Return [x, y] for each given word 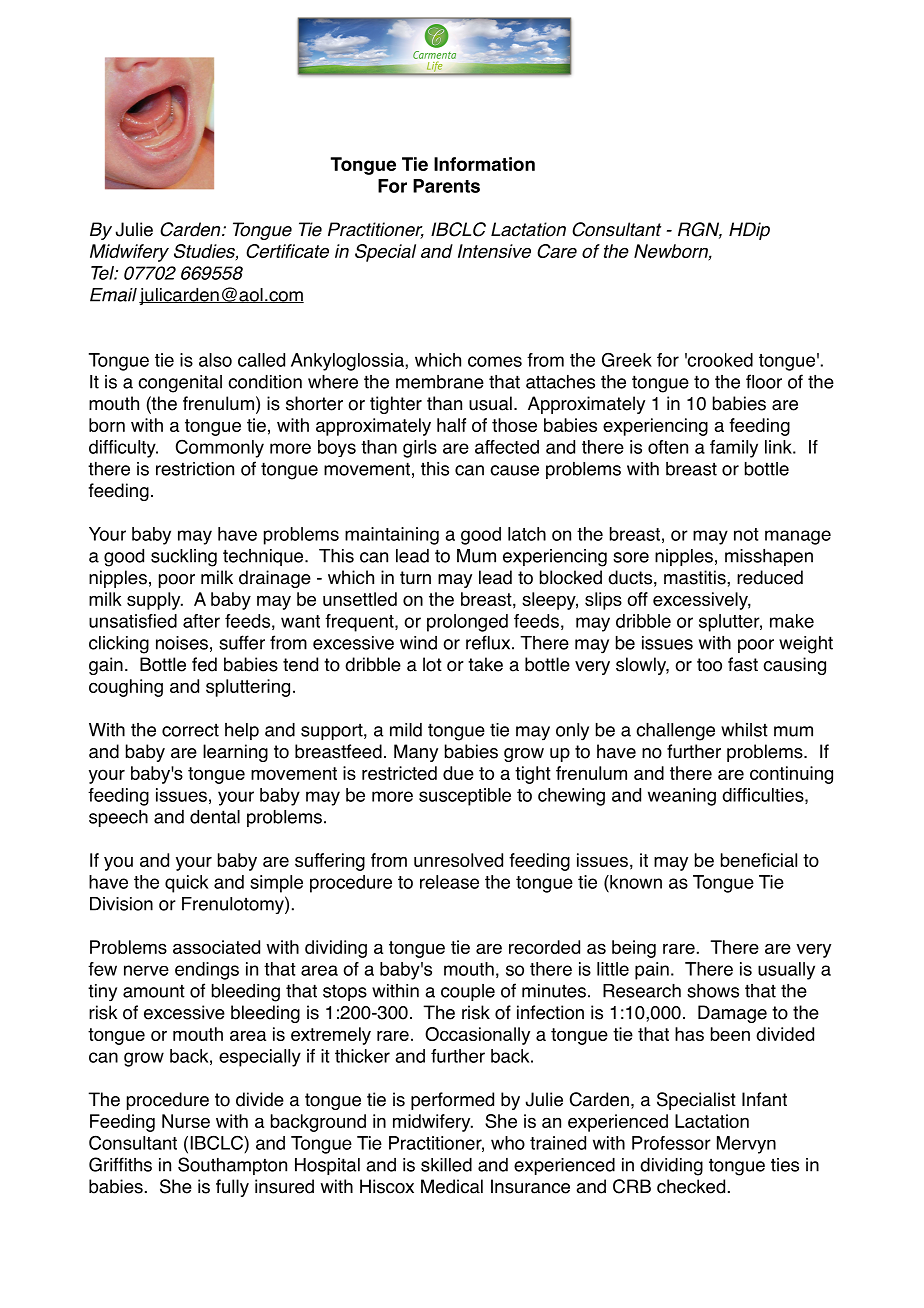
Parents [446, 186]
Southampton [232, 1166]
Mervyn [746, 1145]
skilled [446, 1165]
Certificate [287, 251]
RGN [700, 230]
